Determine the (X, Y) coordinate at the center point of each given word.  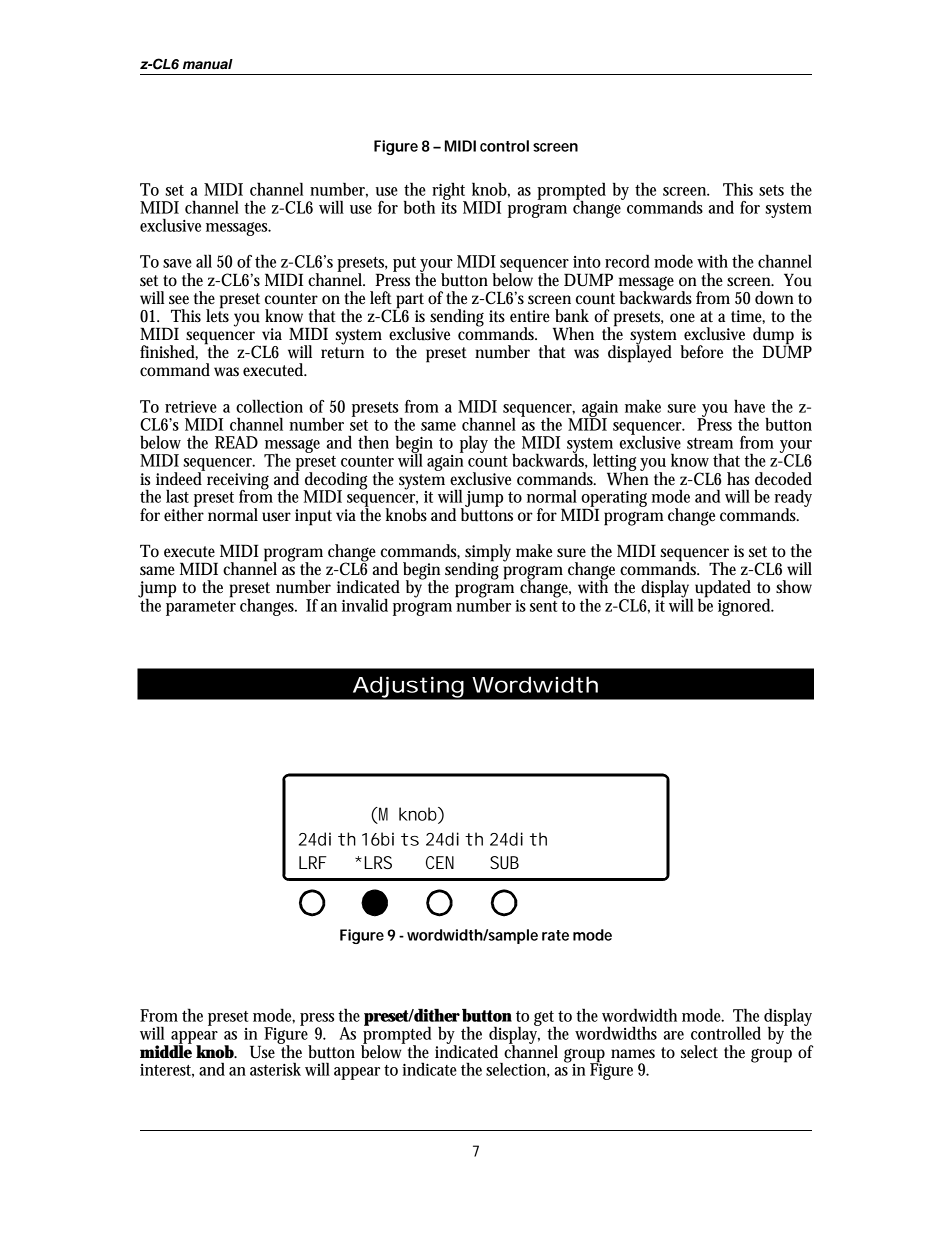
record (627, 261)
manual (208, 64)
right (449, 192)
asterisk (275, 1069)
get (545, 1019)
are (673, 1035)
